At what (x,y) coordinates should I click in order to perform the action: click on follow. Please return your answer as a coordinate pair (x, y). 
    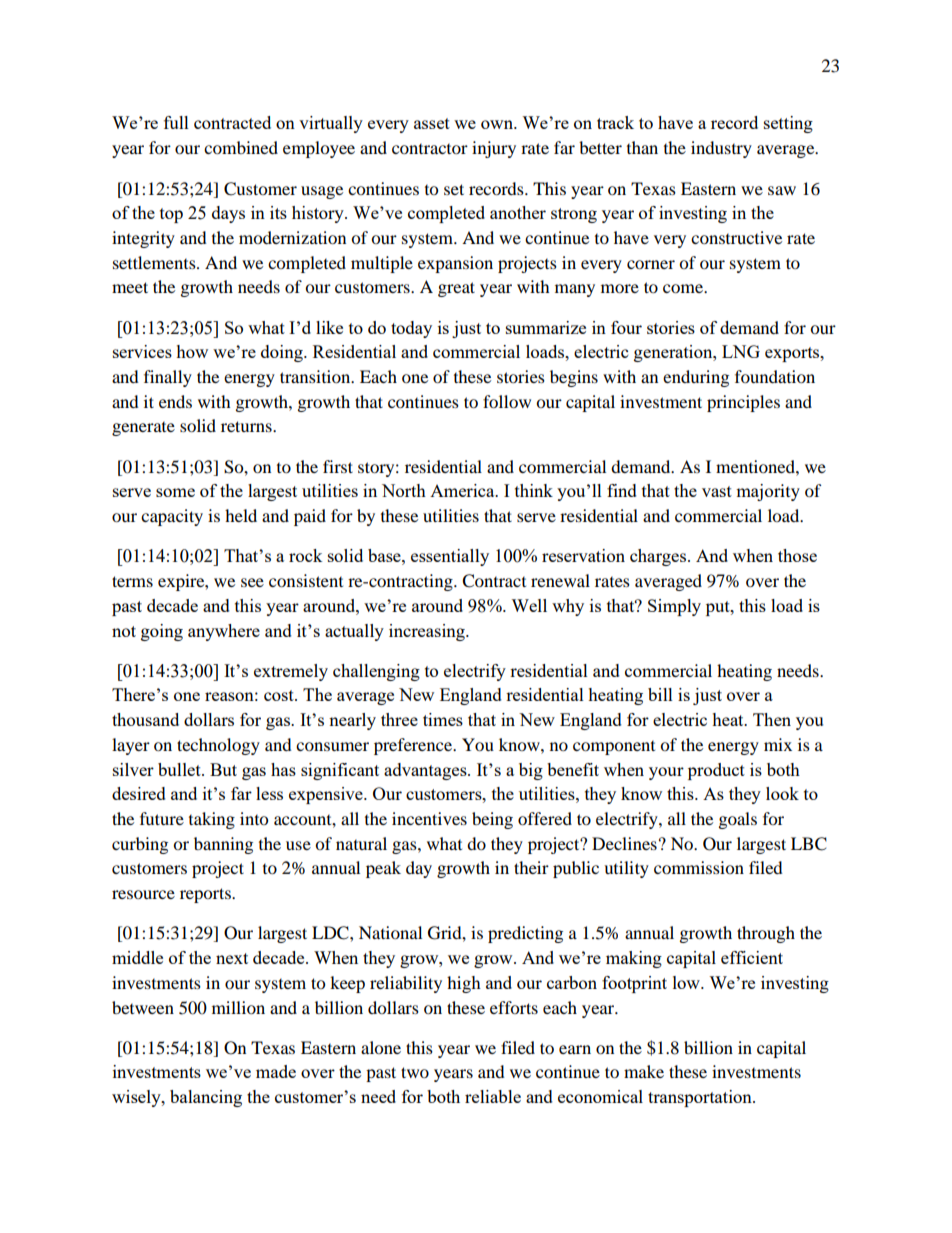
    Looking at the image, I should click on (507, 401).
